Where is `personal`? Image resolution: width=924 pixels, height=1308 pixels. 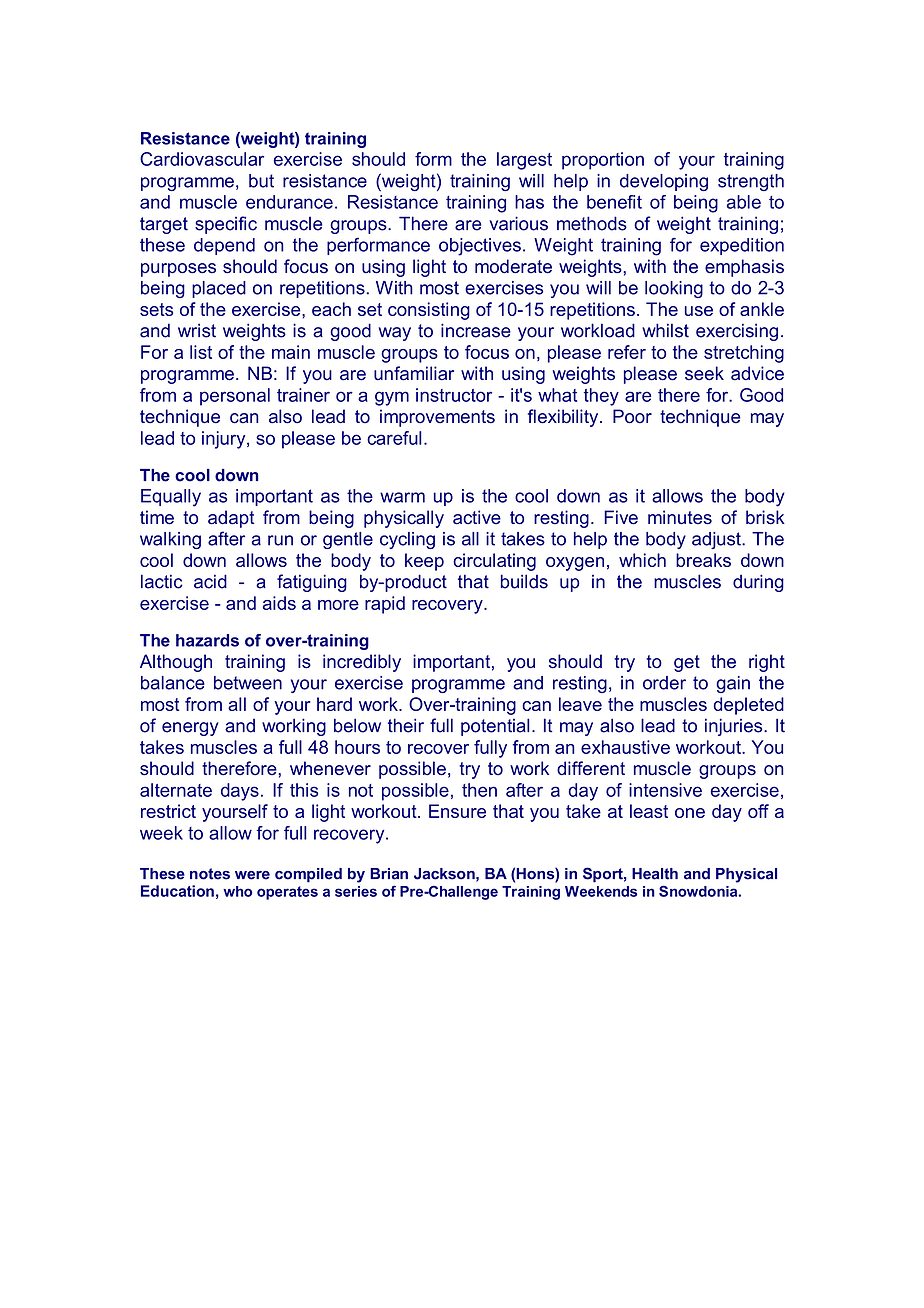 personal is located at coordinates (235, 397).
